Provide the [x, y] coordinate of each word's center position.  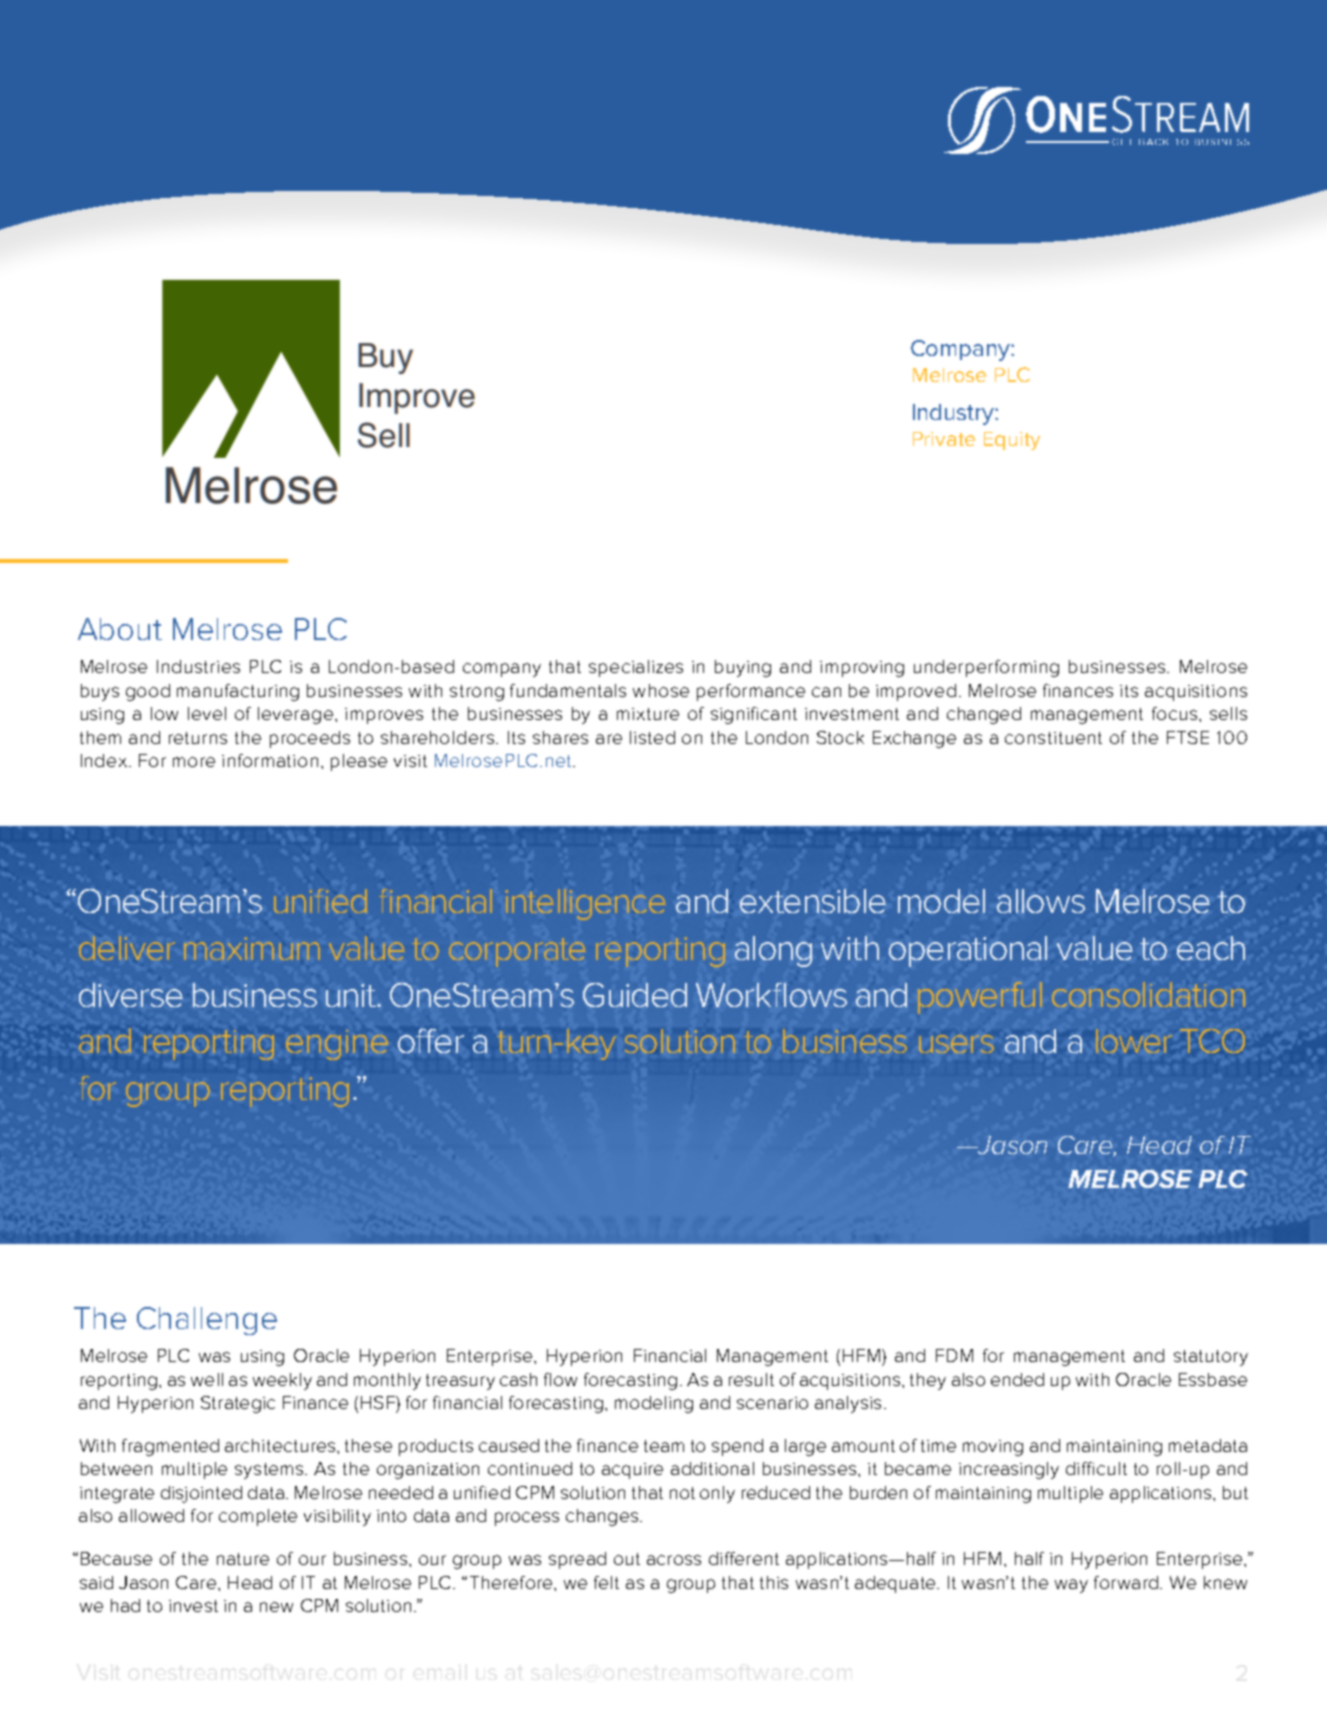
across [674, 1560]
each [1211, 948]
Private [944, 439]
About [120, 629]
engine [337, 1045]
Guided [635, 995]
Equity [1012, 441]
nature [243, 1559]
